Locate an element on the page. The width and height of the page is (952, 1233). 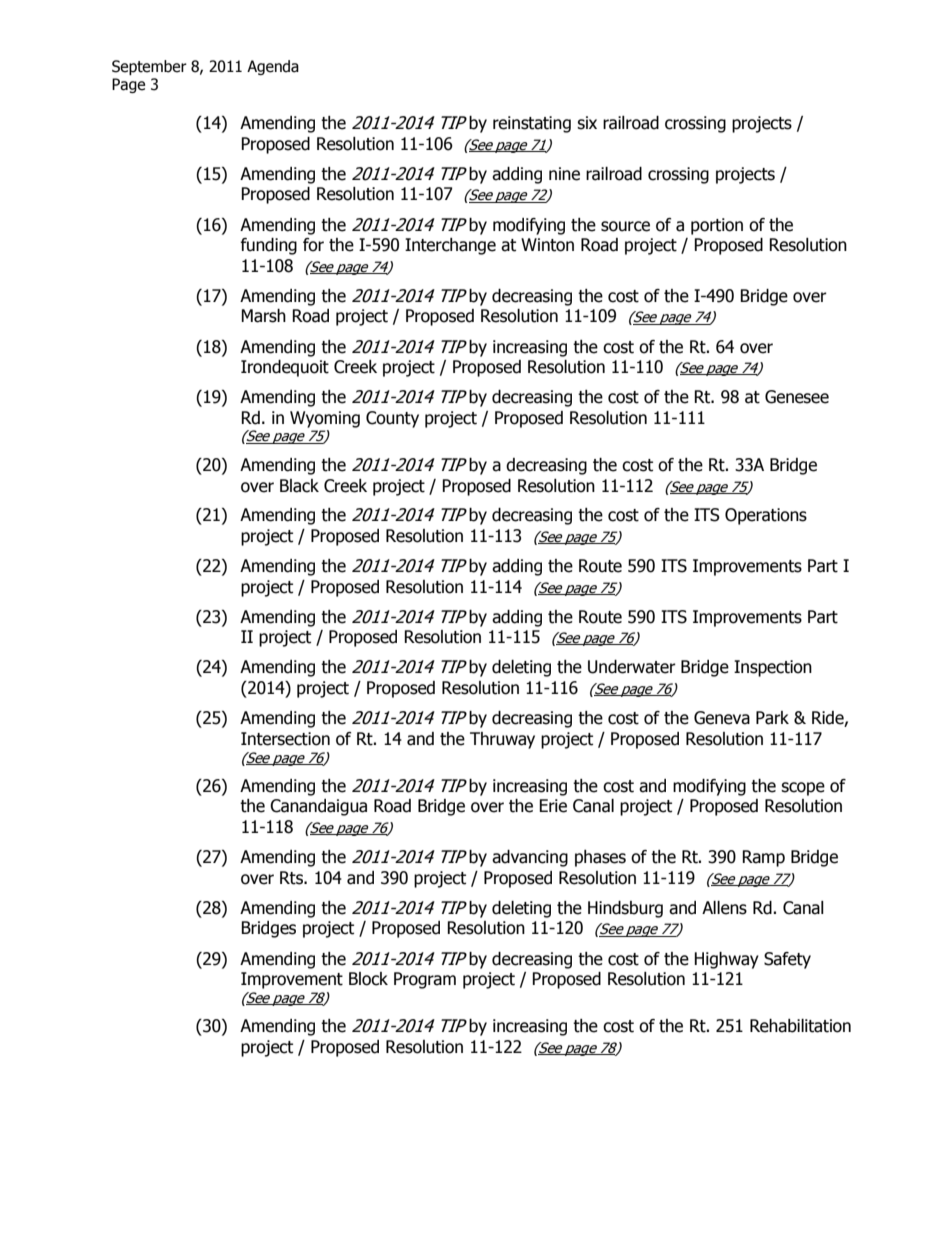
Wyoming is located at coordinates (325, 419).
